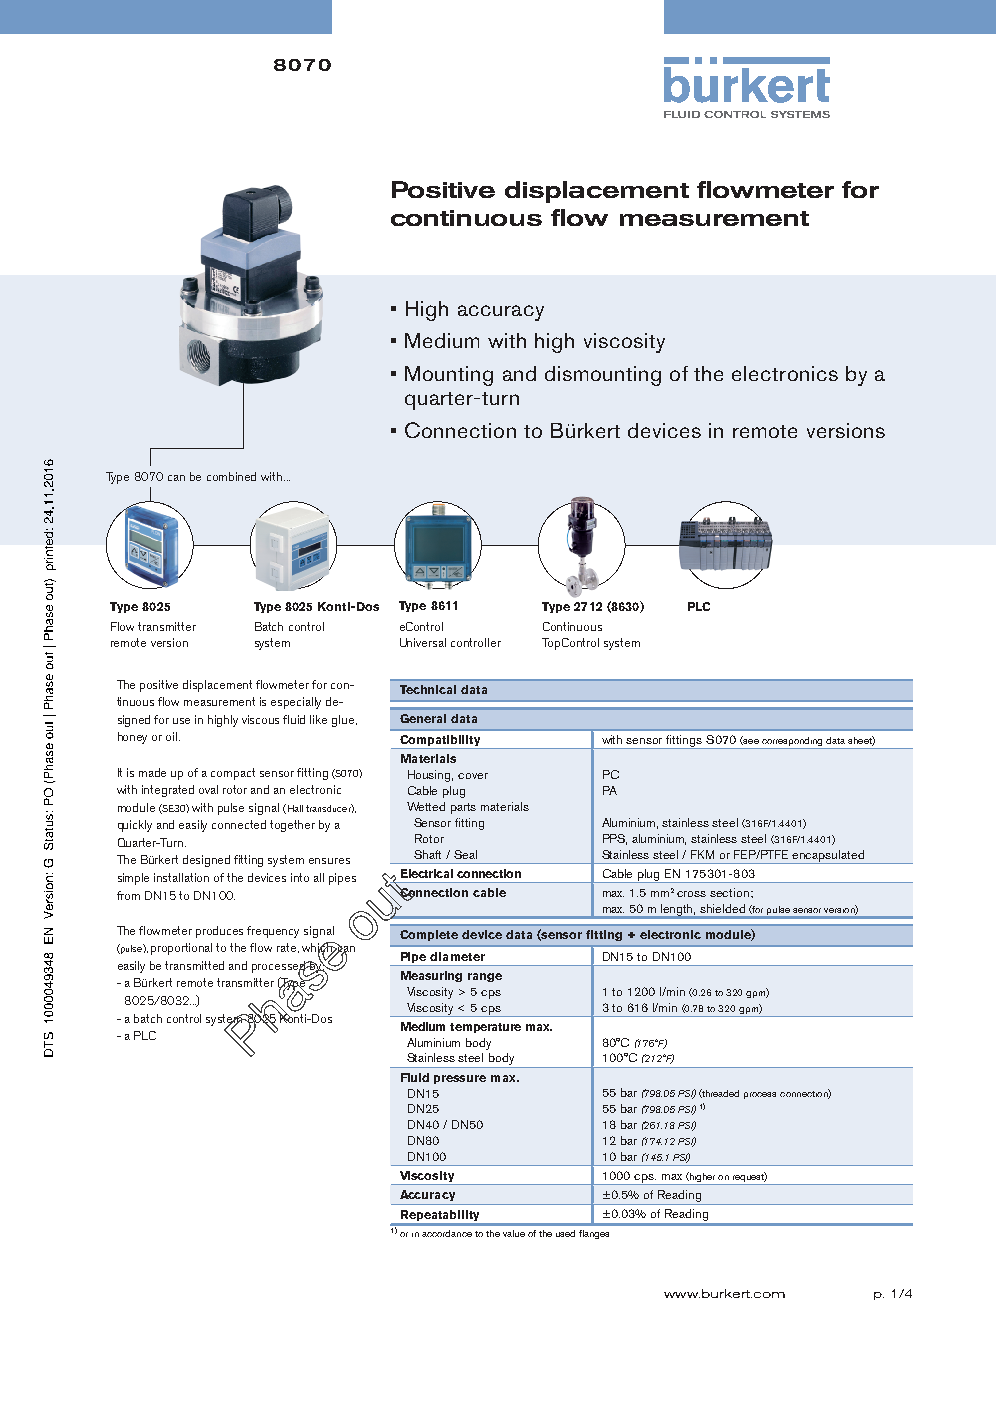 This page has height=1409, width=996. What do you see at coordinates (231, 476) in the page?
I see `combined` at bounding box center [231, 476].
